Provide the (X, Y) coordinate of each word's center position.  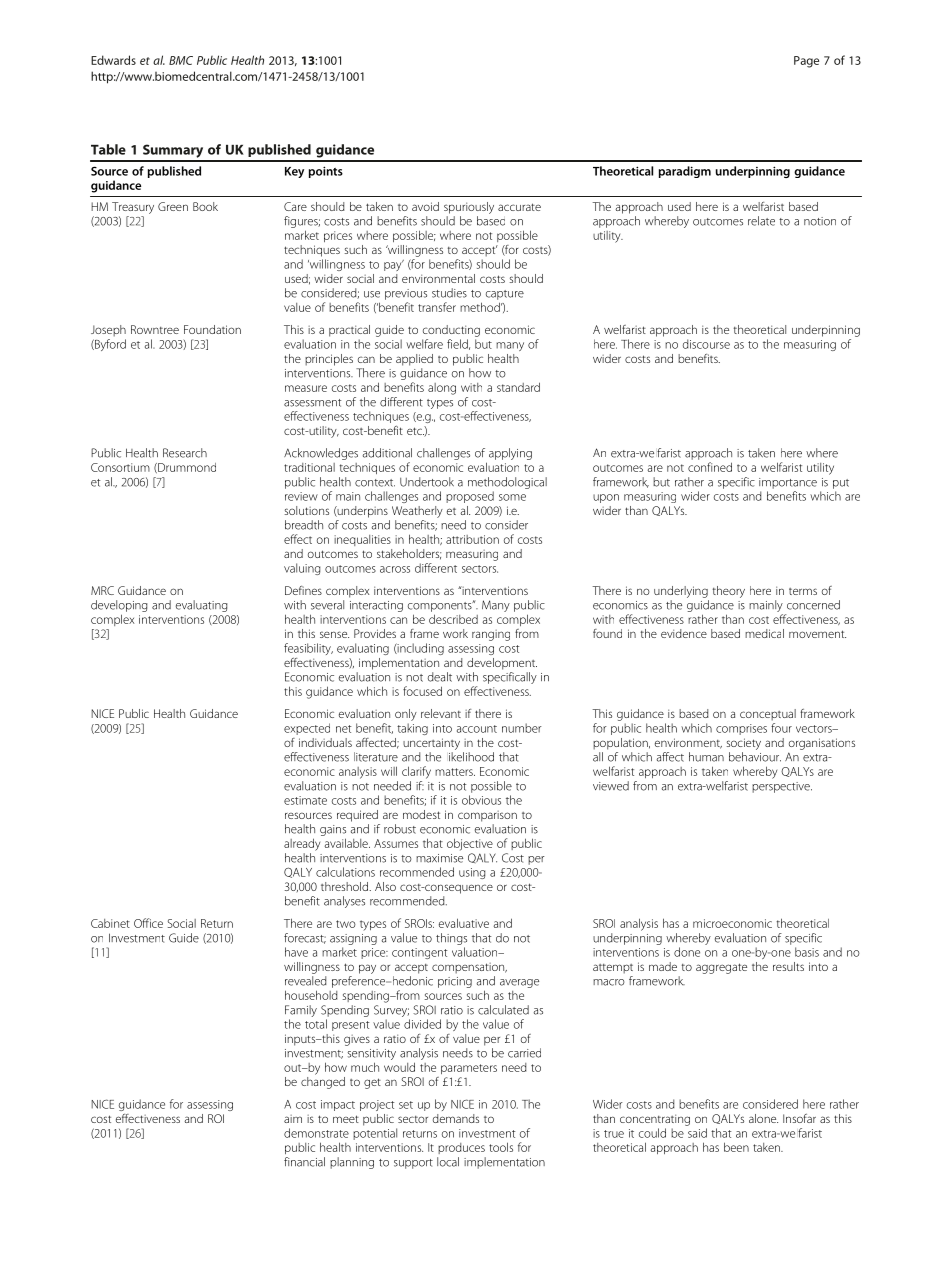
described (453, 619)
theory (729, 592)
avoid (425, 206)
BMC (181, 60)
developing (119, 606)
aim (293, 1119)
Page (806, 62)
